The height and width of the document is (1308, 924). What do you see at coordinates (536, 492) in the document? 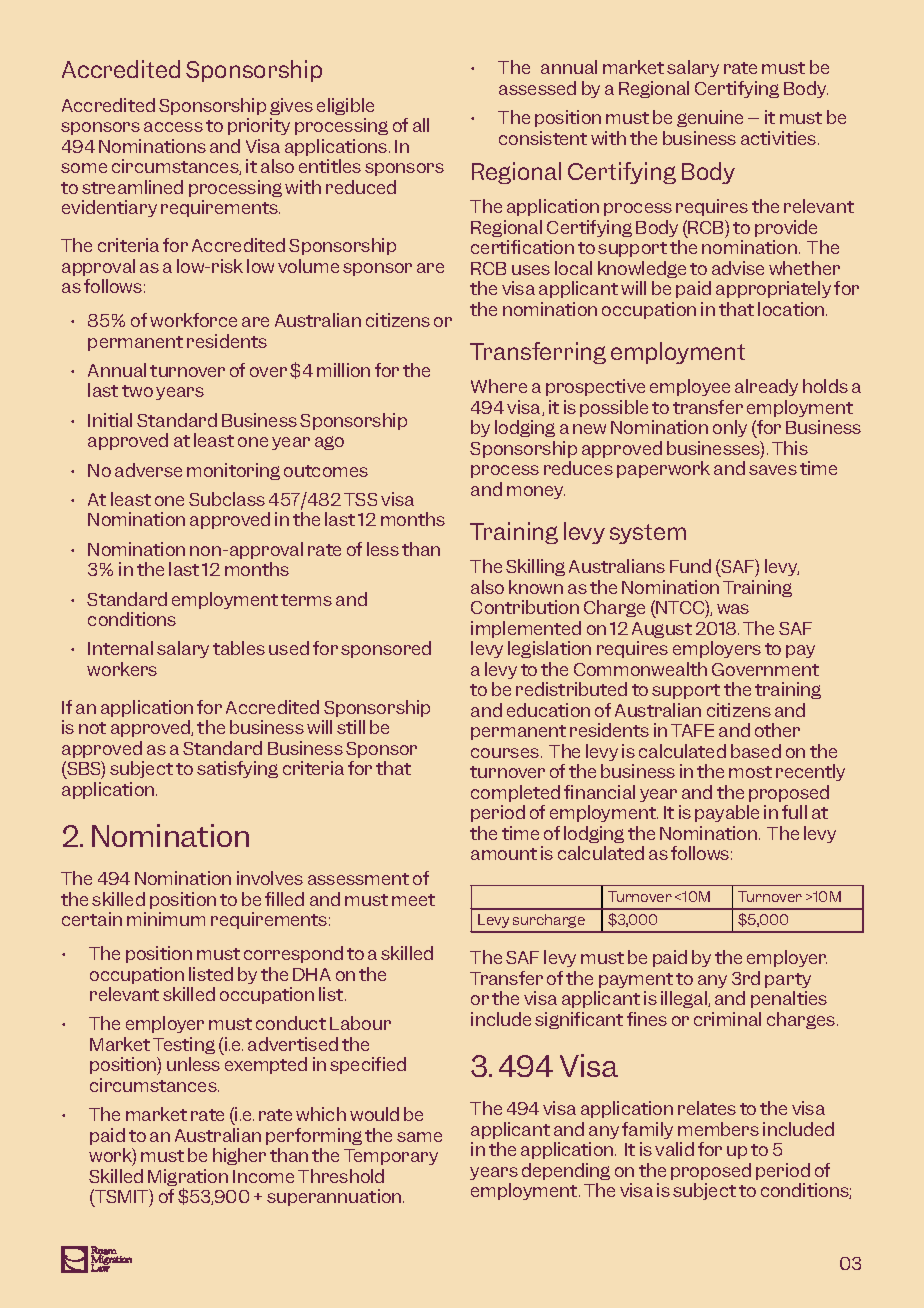
I see `money` at bounding box center [536, 492].
